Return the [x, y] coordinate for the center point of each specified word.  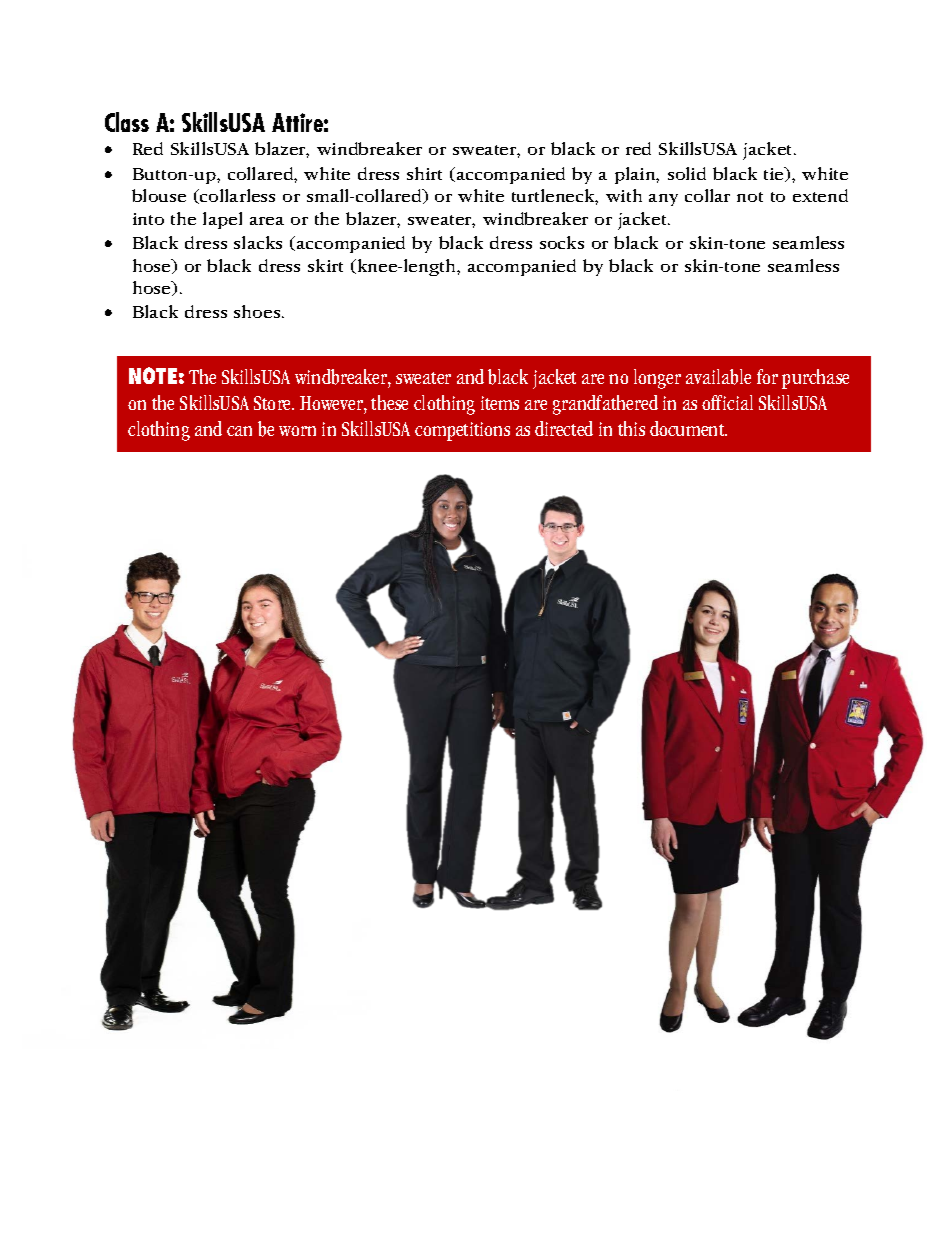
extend [820, 195]
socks [562, 242]
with [624, 195]
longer [657, 379]
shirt [424, 173]
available [718, 377]
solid [687, 173]
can [239, 431]
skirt [325, 265]
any [663, 200]
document [688, 428]
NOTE [153, 375]
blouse [159, 195]
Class [127, 122]
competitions [462, 431]
